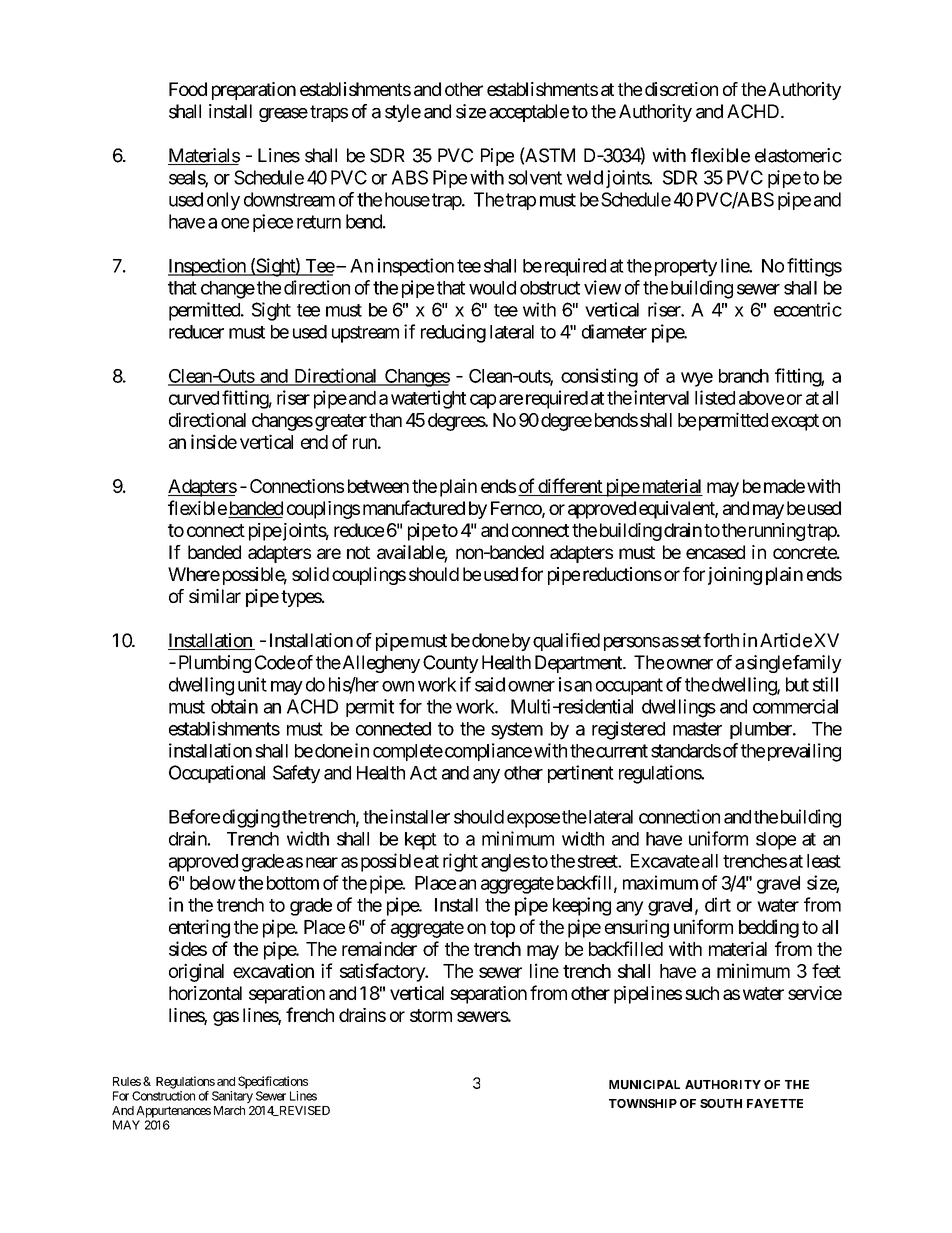  What do you see at coordinates (681, 89) in the document?
I see `discretion` at bounding box center [681, 89].
